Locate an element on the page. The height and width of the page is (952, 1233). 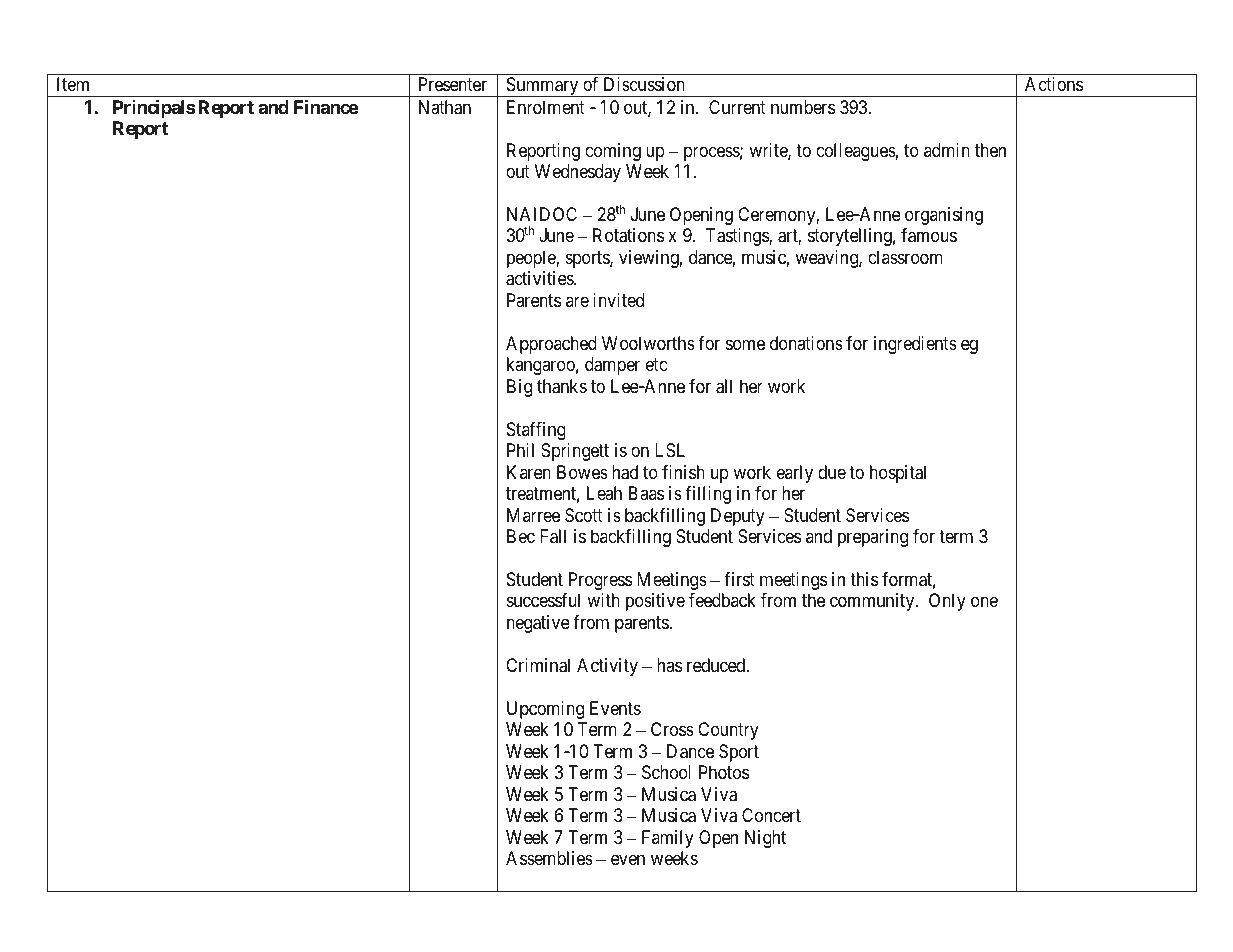
Enrolment is located at coordinates (546, 107).
